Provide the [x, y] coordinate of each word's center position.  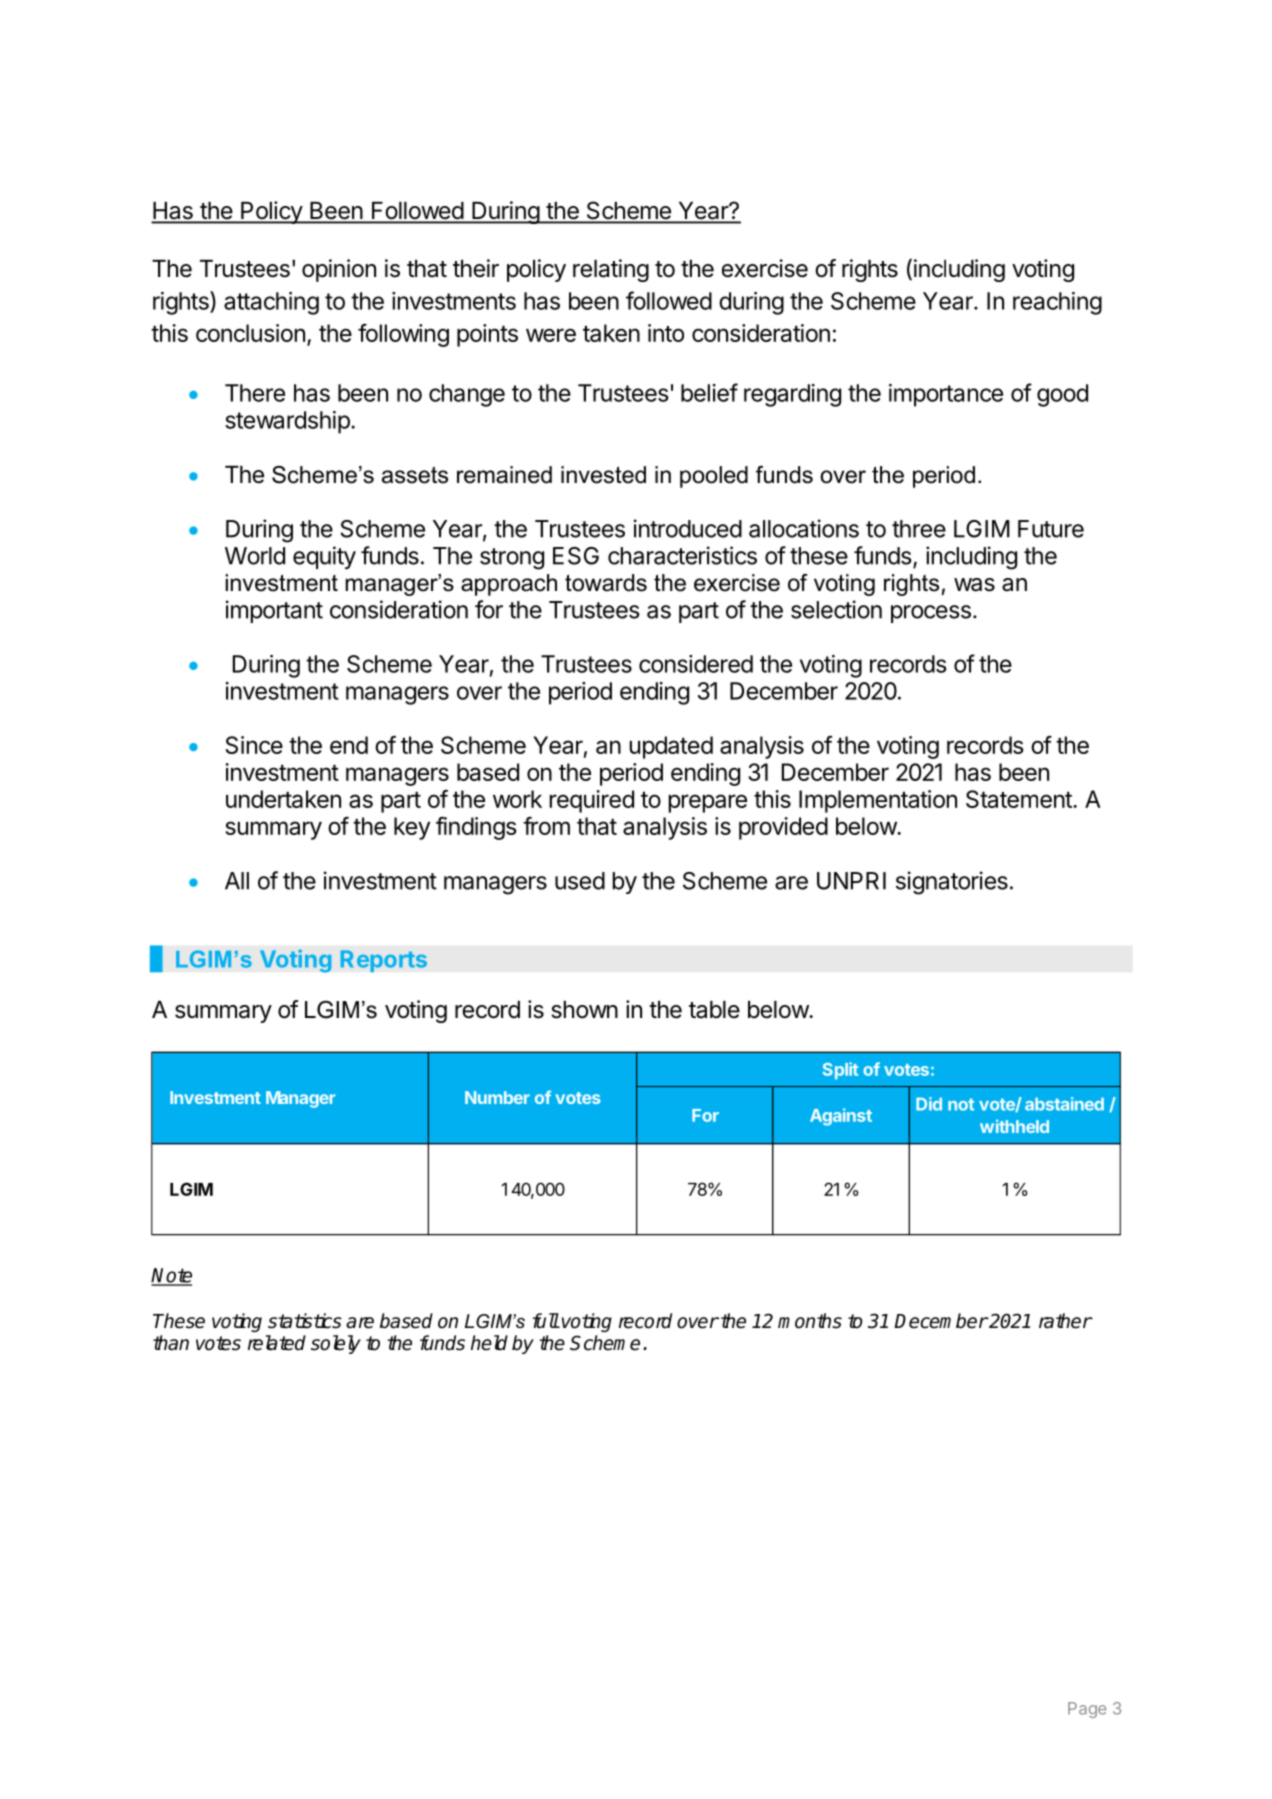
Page [1087, 1710]
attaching [271, 303]
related [277, 1343]
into [666, 333]
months [810, 1321]
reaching [1057, 303]
